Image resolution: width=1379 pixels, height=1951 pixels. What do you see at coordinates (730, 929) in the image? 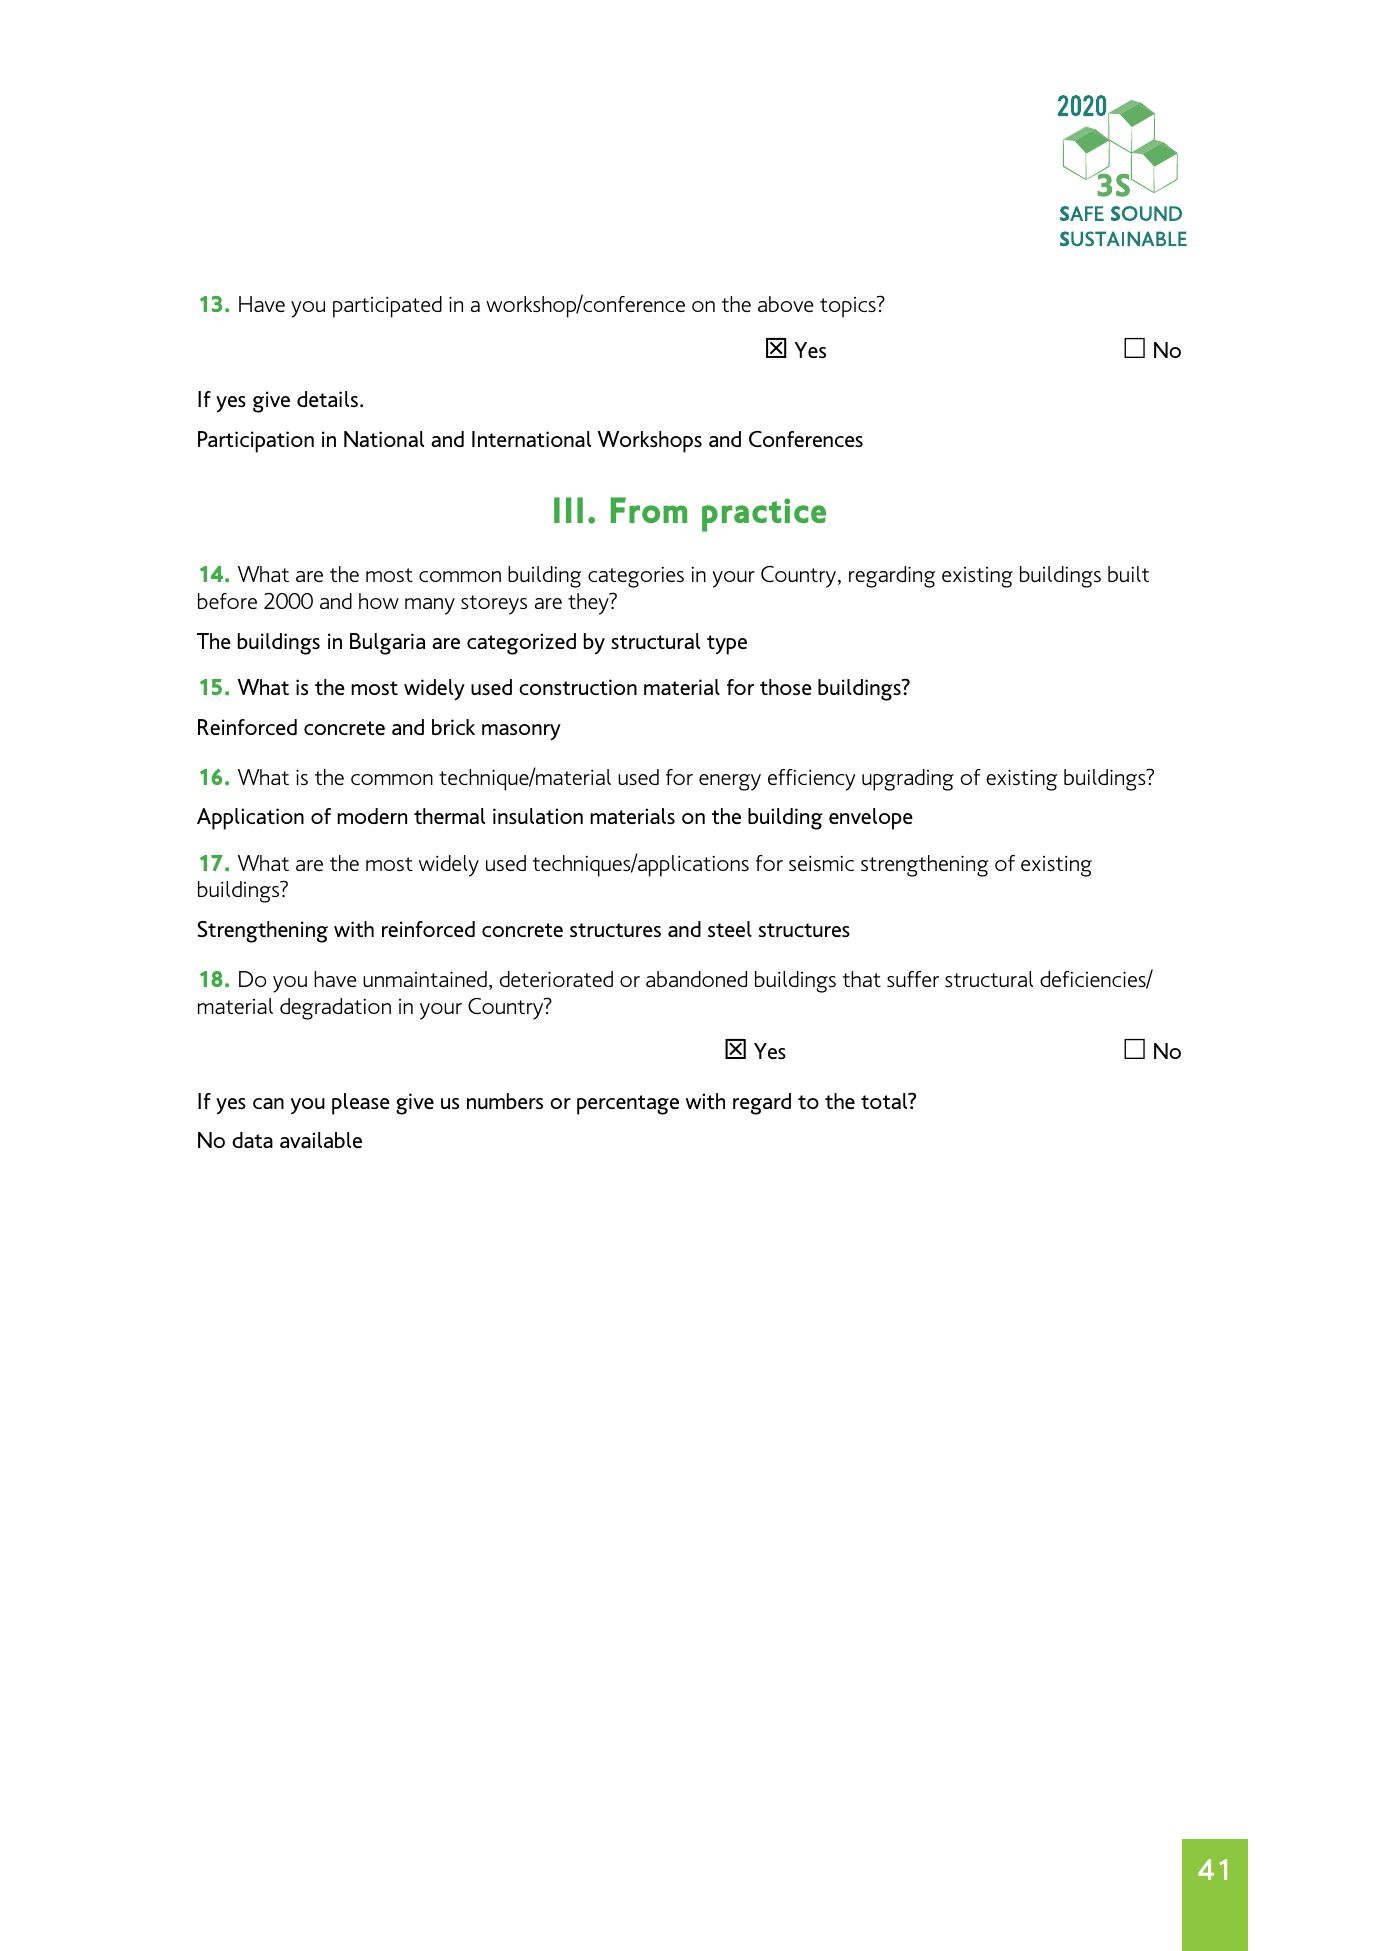
I see `steel` at bounding box center [730, 929].
